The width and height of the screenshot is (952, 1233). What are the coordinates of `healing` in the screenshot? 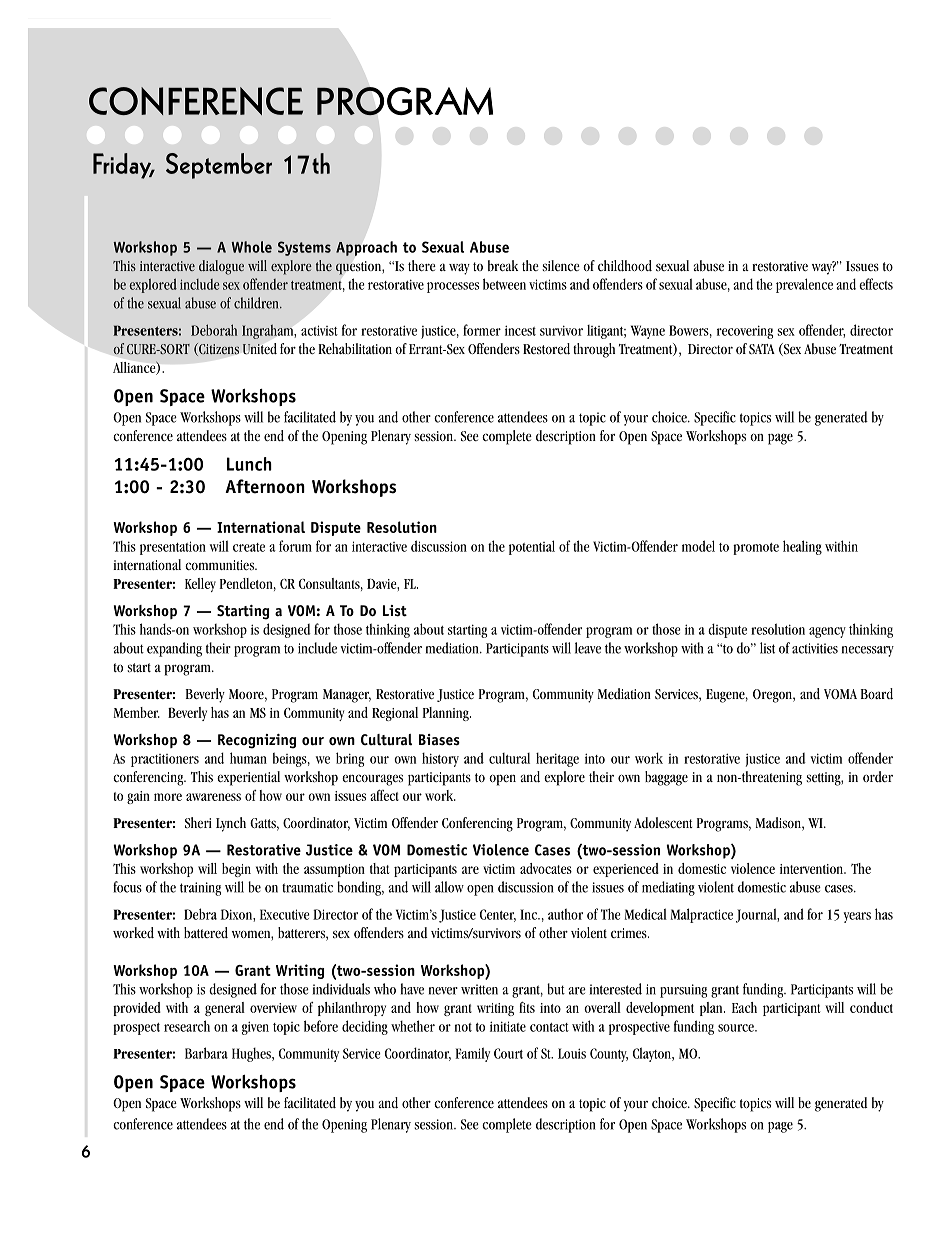 It's located at (802, 547).
